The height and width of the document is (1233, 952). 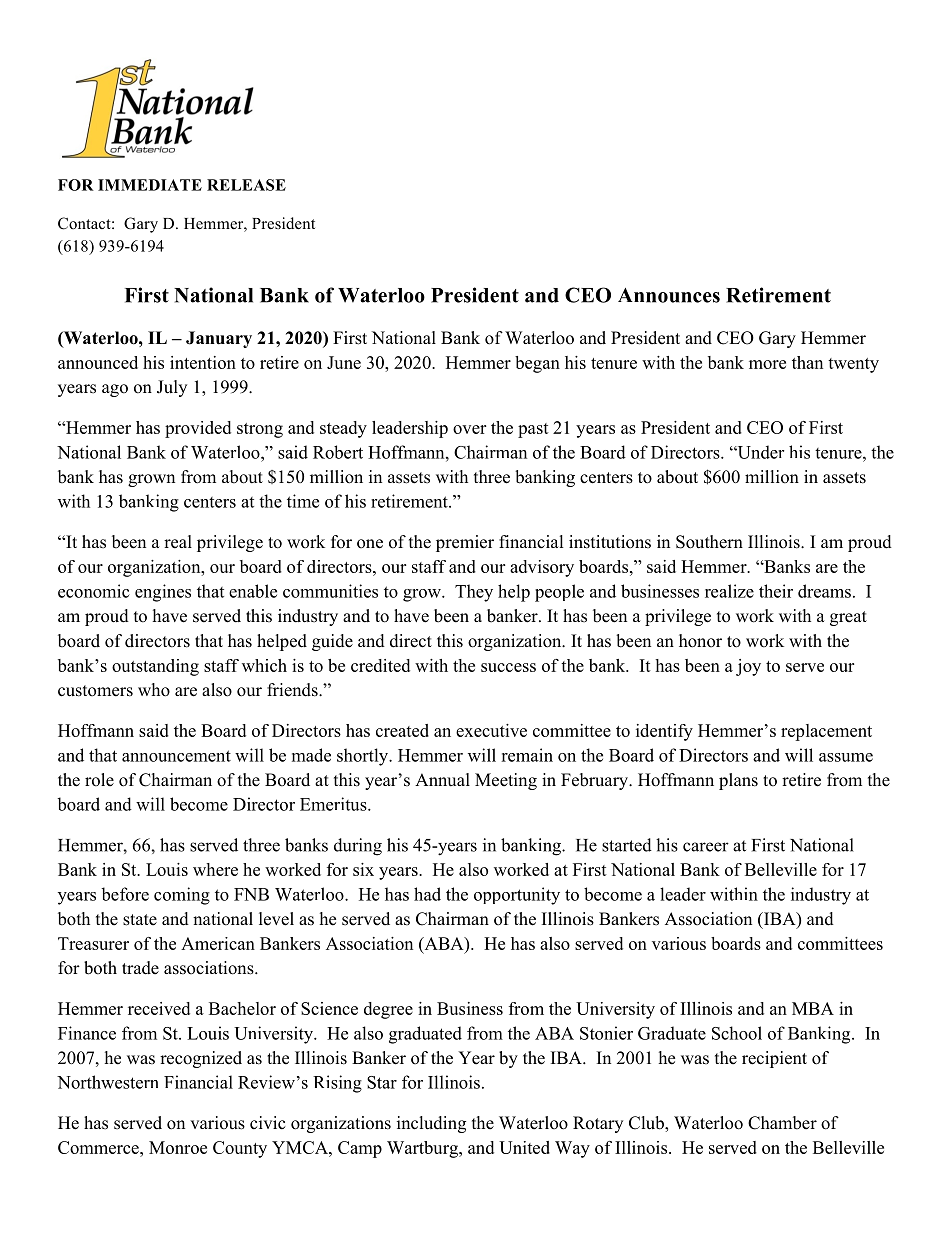 I want to click on success, so click(x=508, y=667).
